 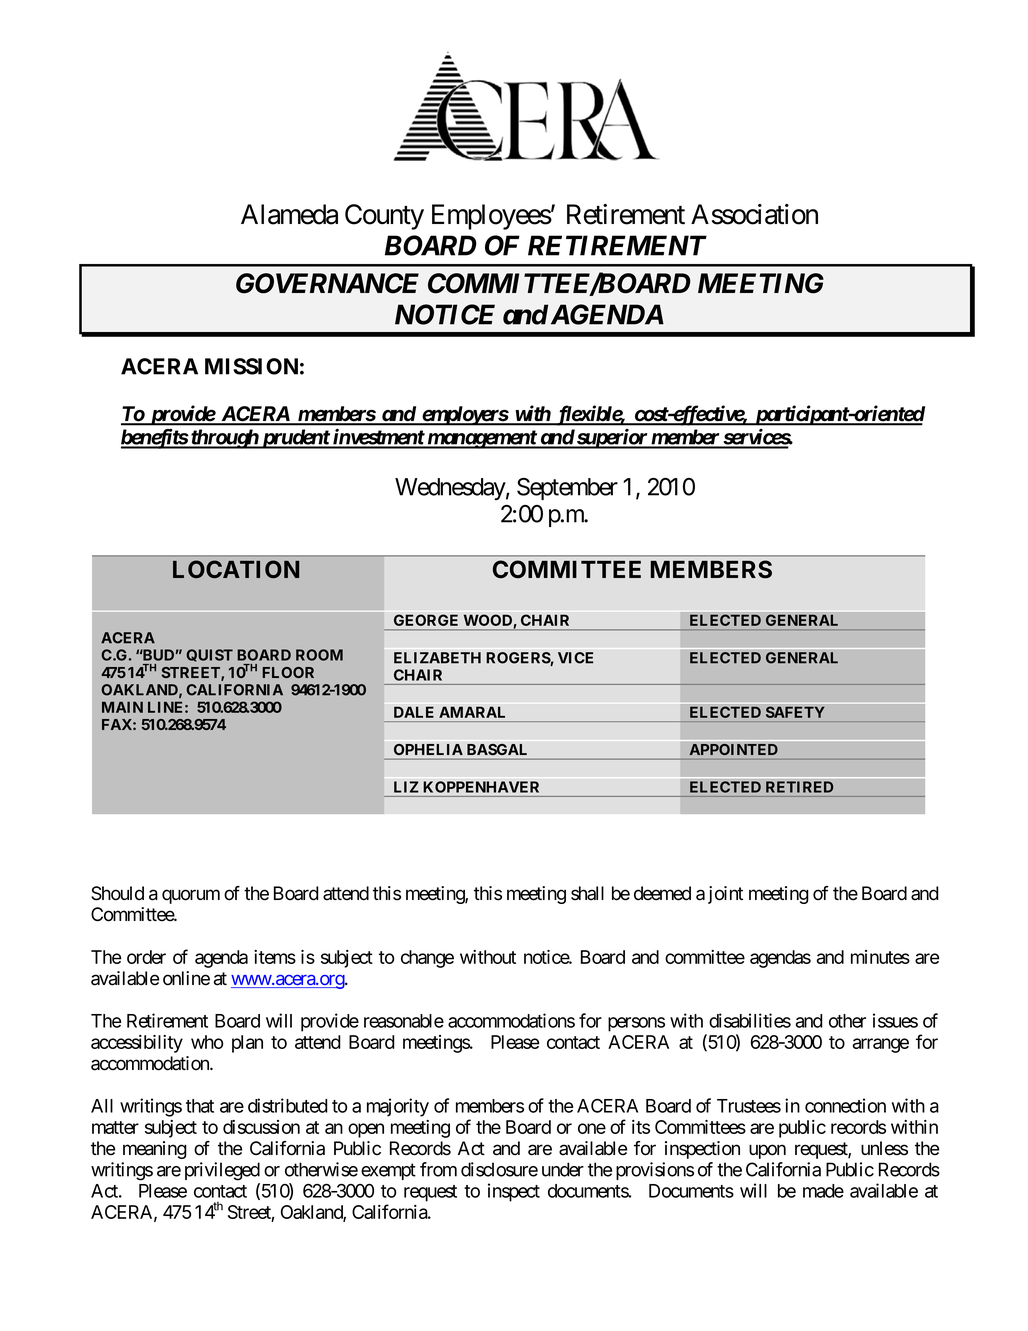 What do you see at coordinates (222, 1171) in the screenshot?
I see `privileged` at bounding box center [222, 1171].
